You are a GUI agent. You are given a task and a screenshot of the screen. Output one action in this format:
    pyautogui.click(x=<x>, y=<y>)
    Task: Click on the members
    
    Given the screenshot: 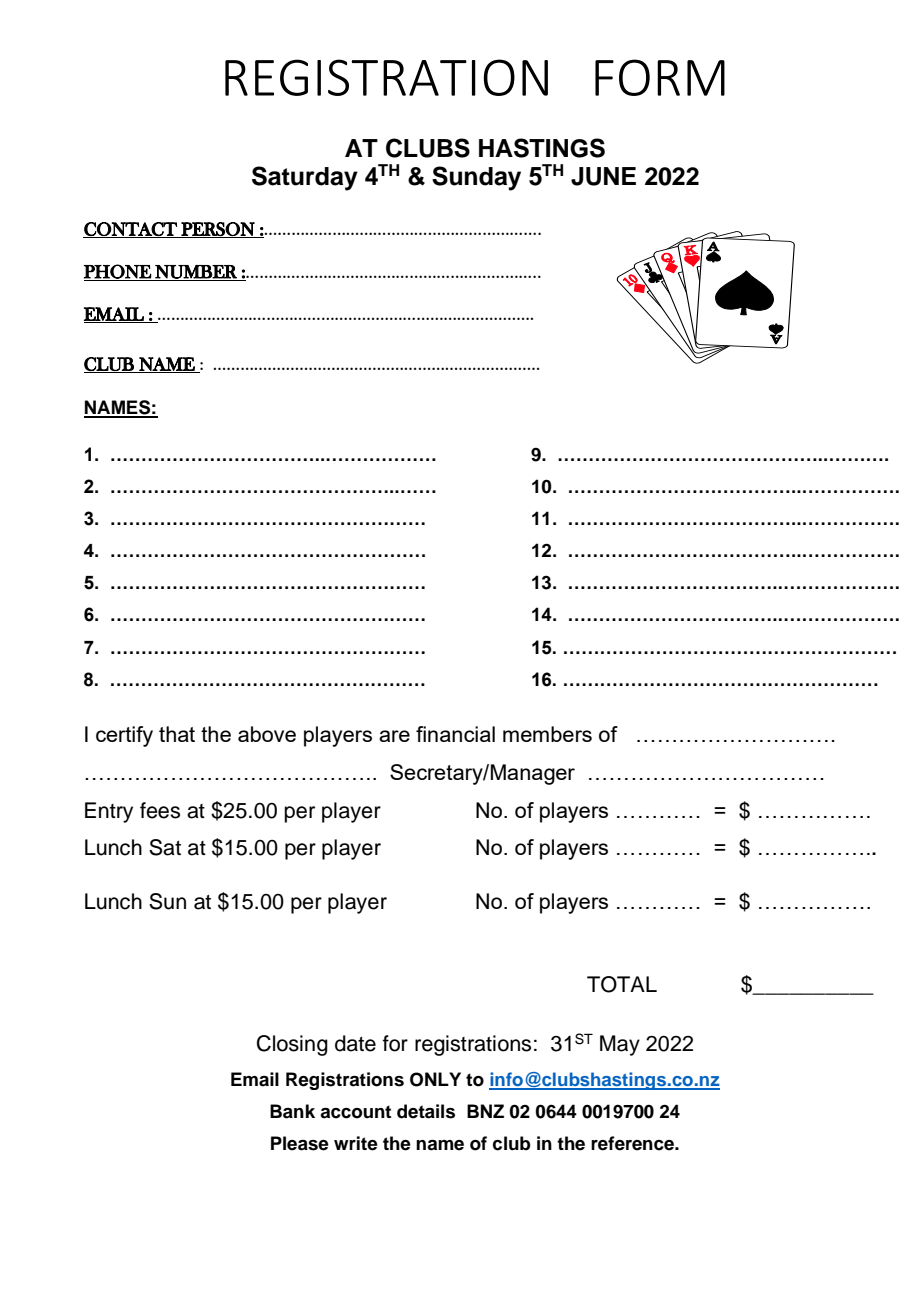 What is the action you would take?
    pyautogui.click(x=547, y=734)
